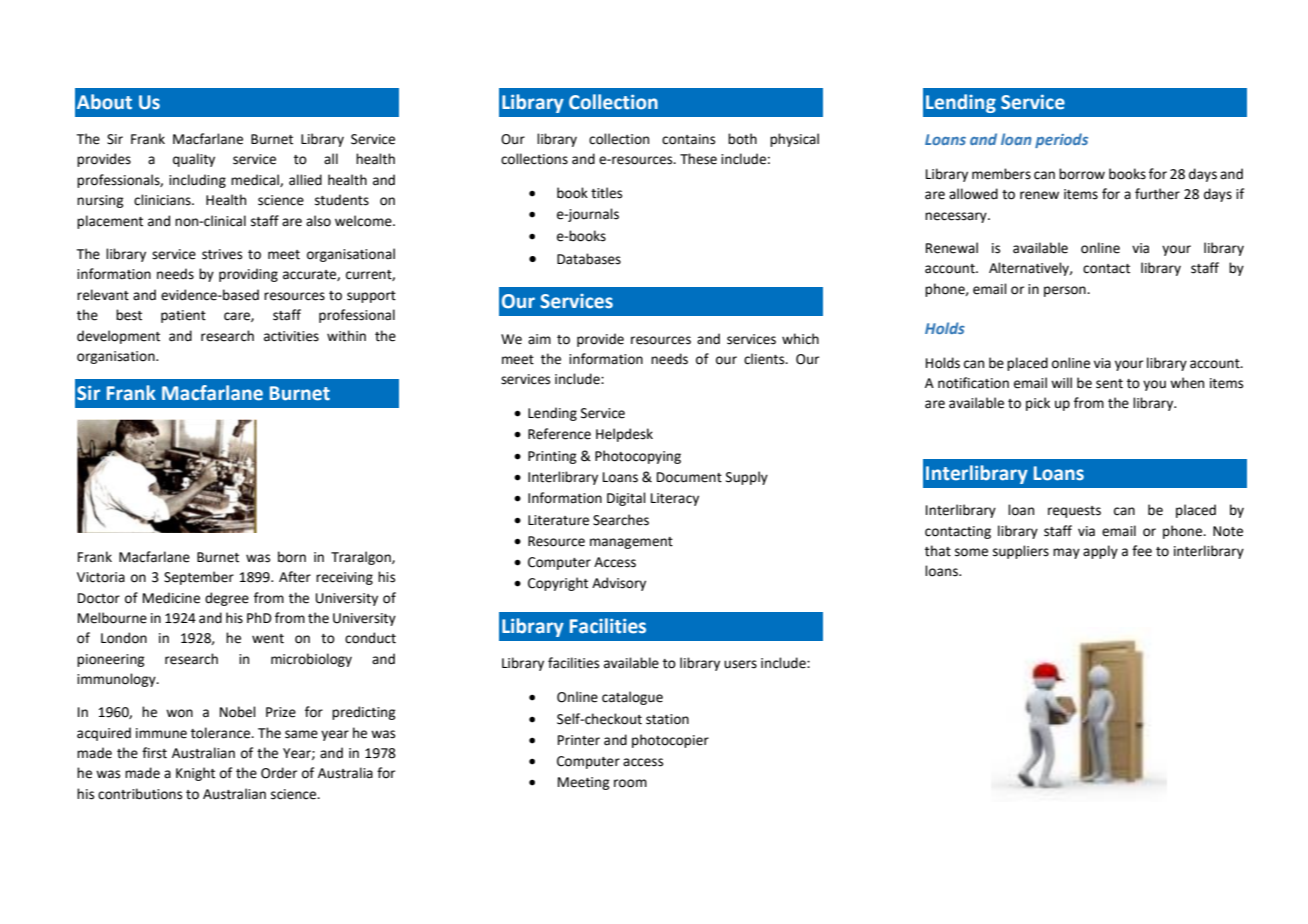  Describe the element at coordinates (688, 139) in the image. I see `contains` at that location.
